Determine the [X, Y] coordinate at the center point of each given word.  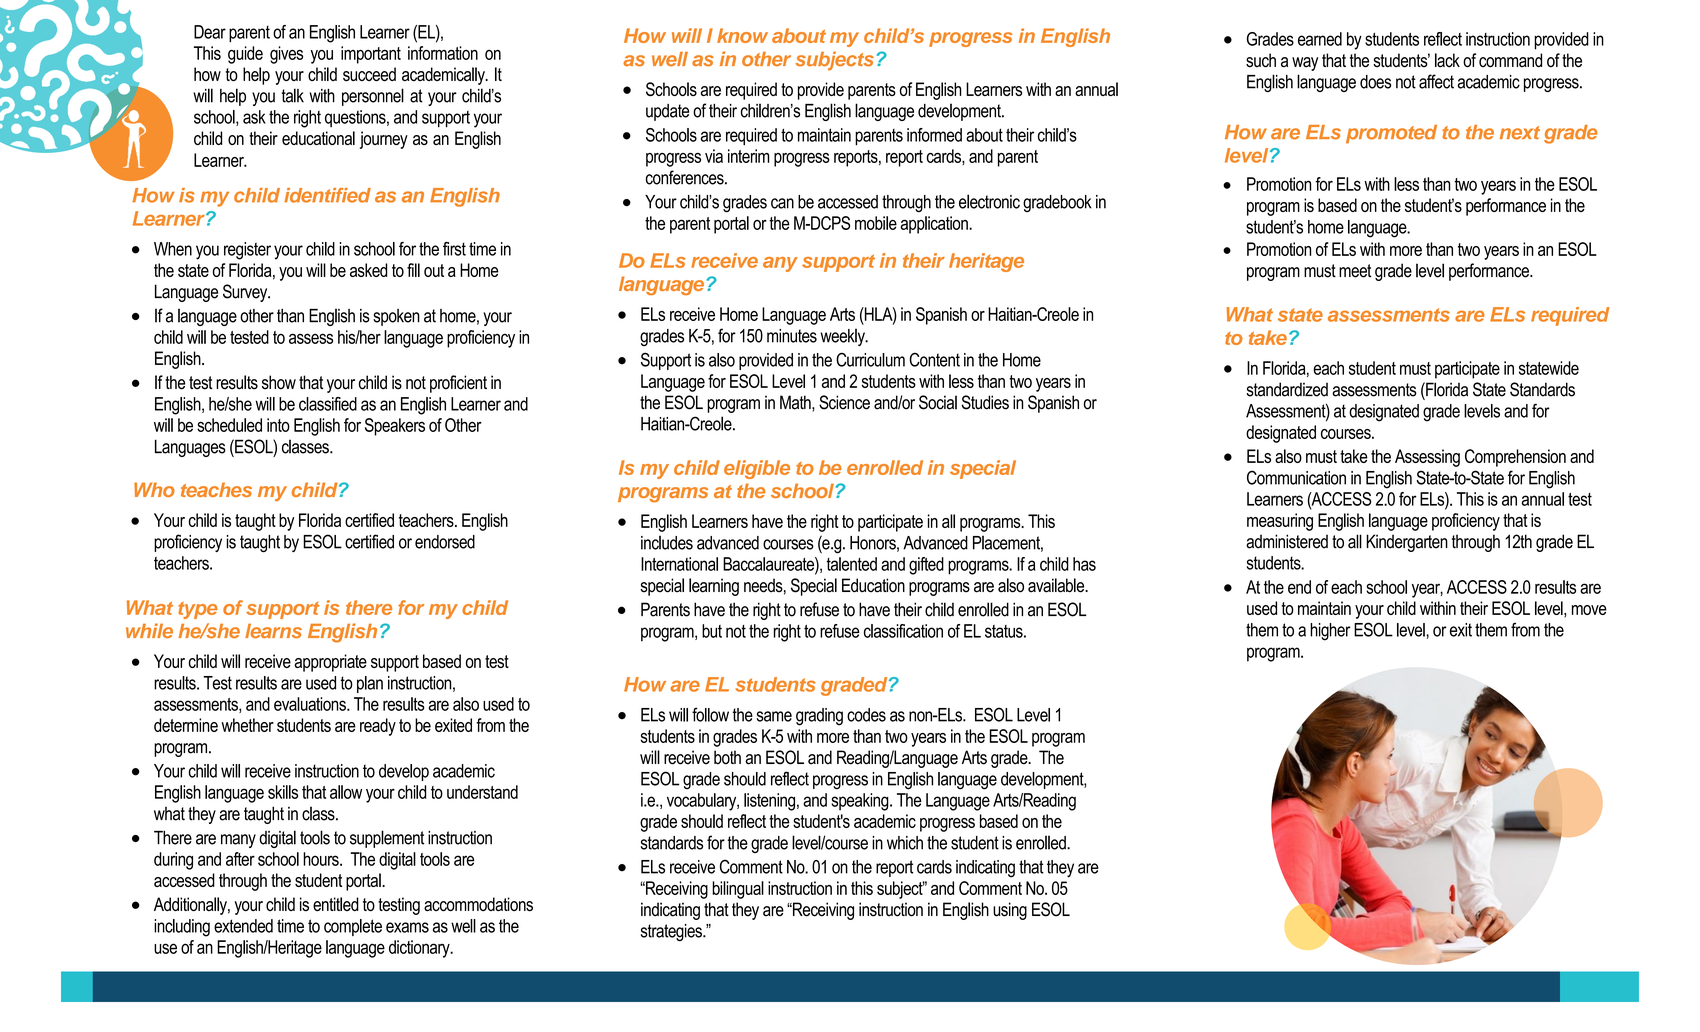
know [742, 35]
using [1010, 911]
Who [154, 489]
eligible [757, 469]
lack [1447, 60]
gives [286, 55]
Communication [1296, 477]
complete [353, 927]
